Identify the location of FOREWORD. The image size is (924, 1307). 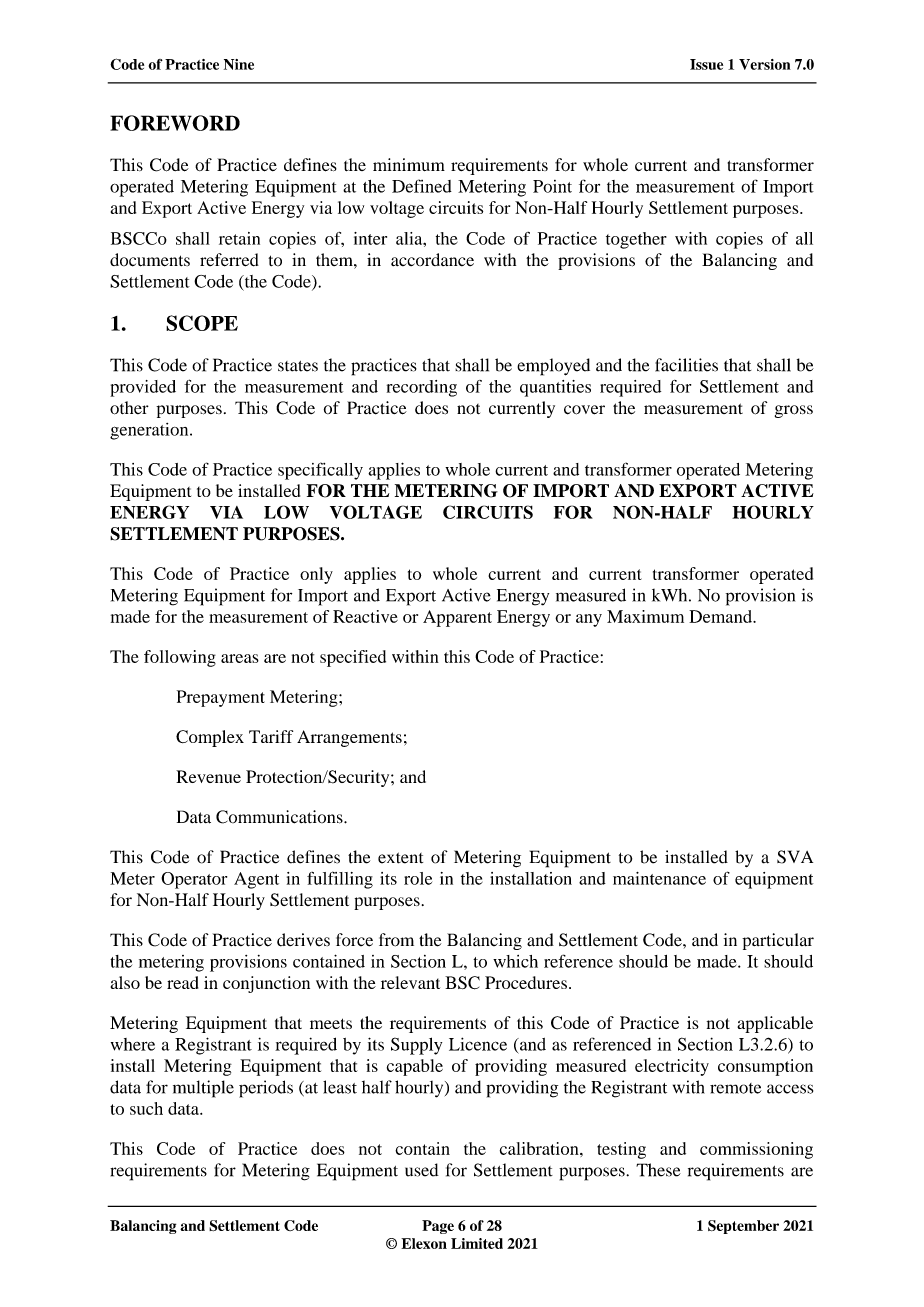
(175, 123).
